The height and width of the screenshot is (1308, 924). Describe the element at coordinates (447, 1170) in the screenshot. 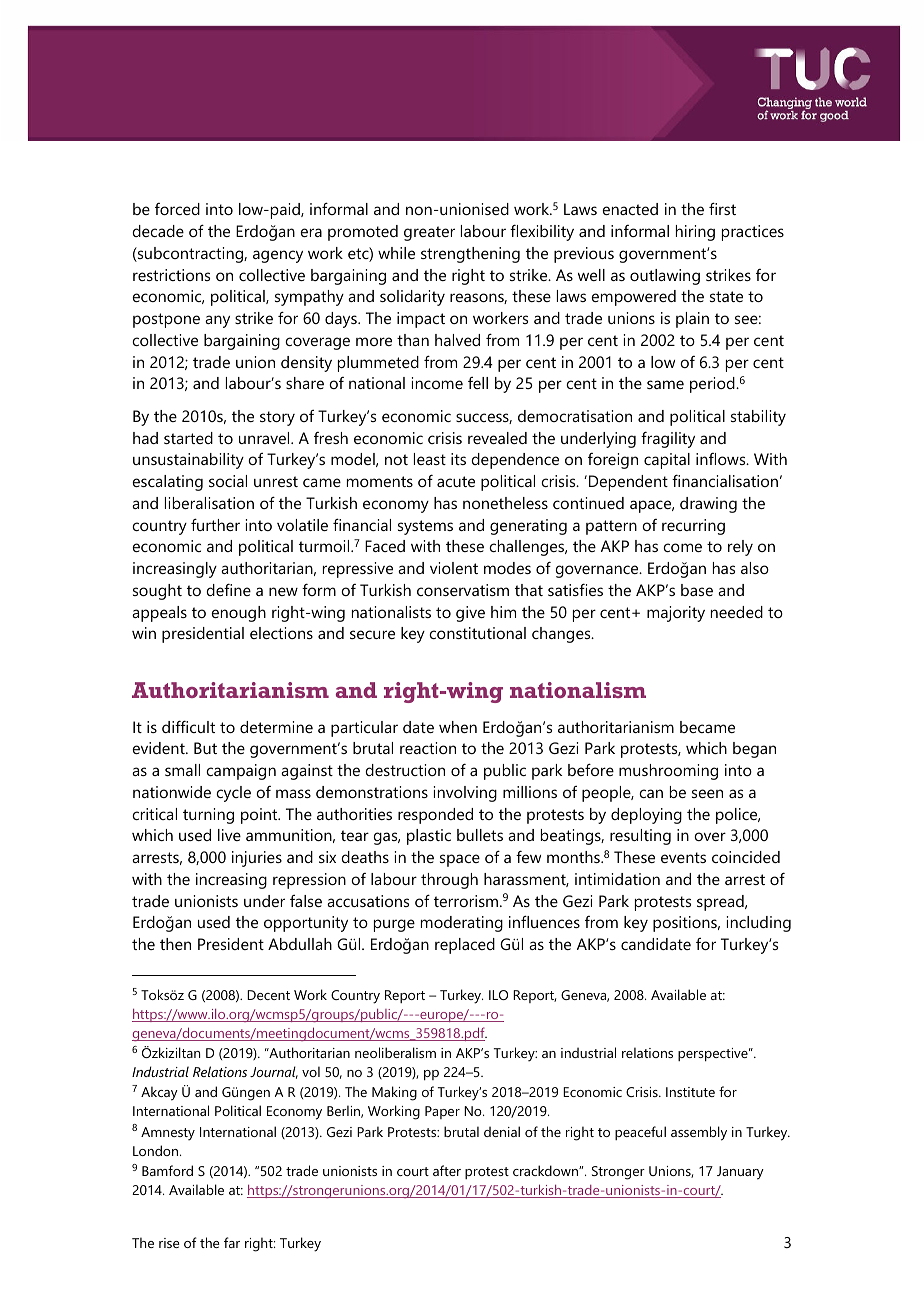

I see `after` at that location.
